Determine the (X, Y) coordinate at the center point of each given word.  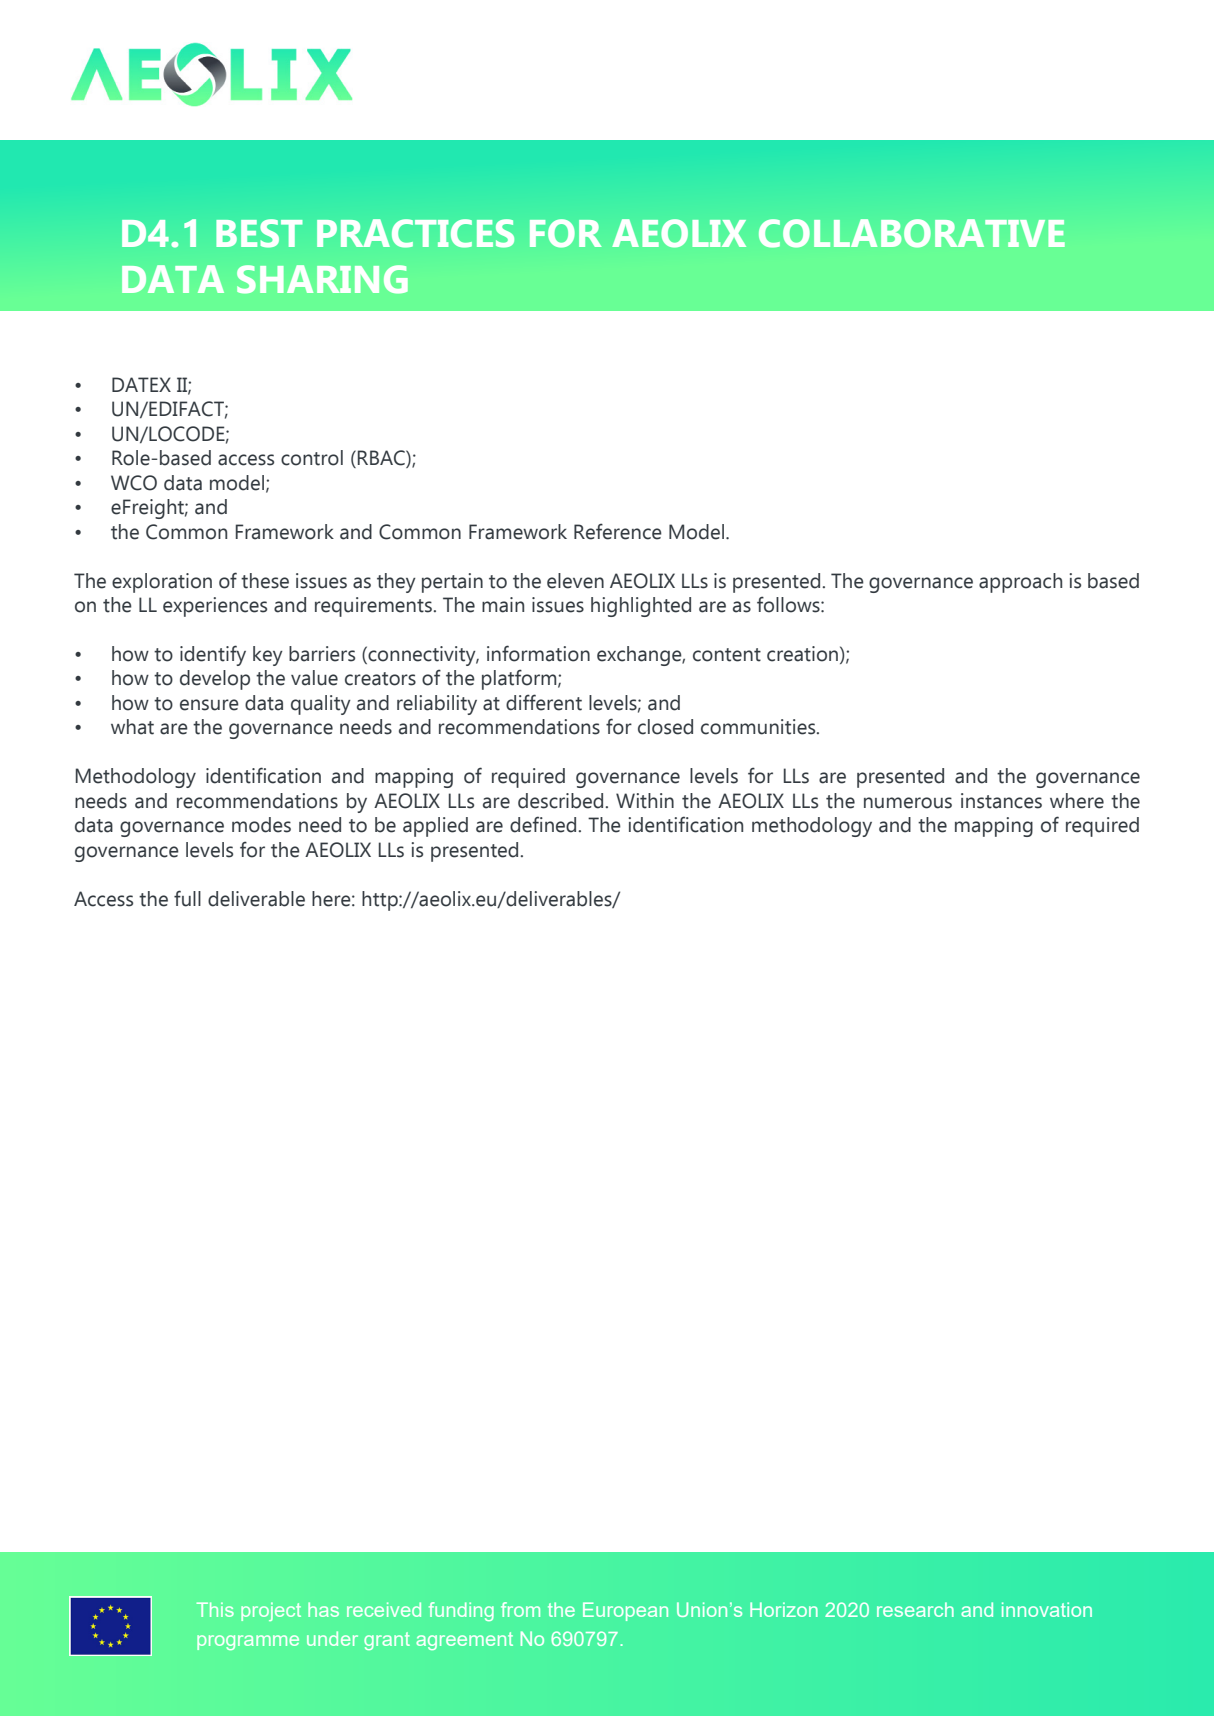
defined (543, 824)
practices (415, 233)
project (271, 1611)
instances (1001, 801)
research (915, 1609)
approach (1020, 583)
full (187, 898)
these (265, 581)
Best (259, 233)
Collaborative (912, 233)
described (560, 801)
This (215, 1609)
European (625, 1611)
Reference (618, 531)
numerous (908, 803)
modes (261, 825)
